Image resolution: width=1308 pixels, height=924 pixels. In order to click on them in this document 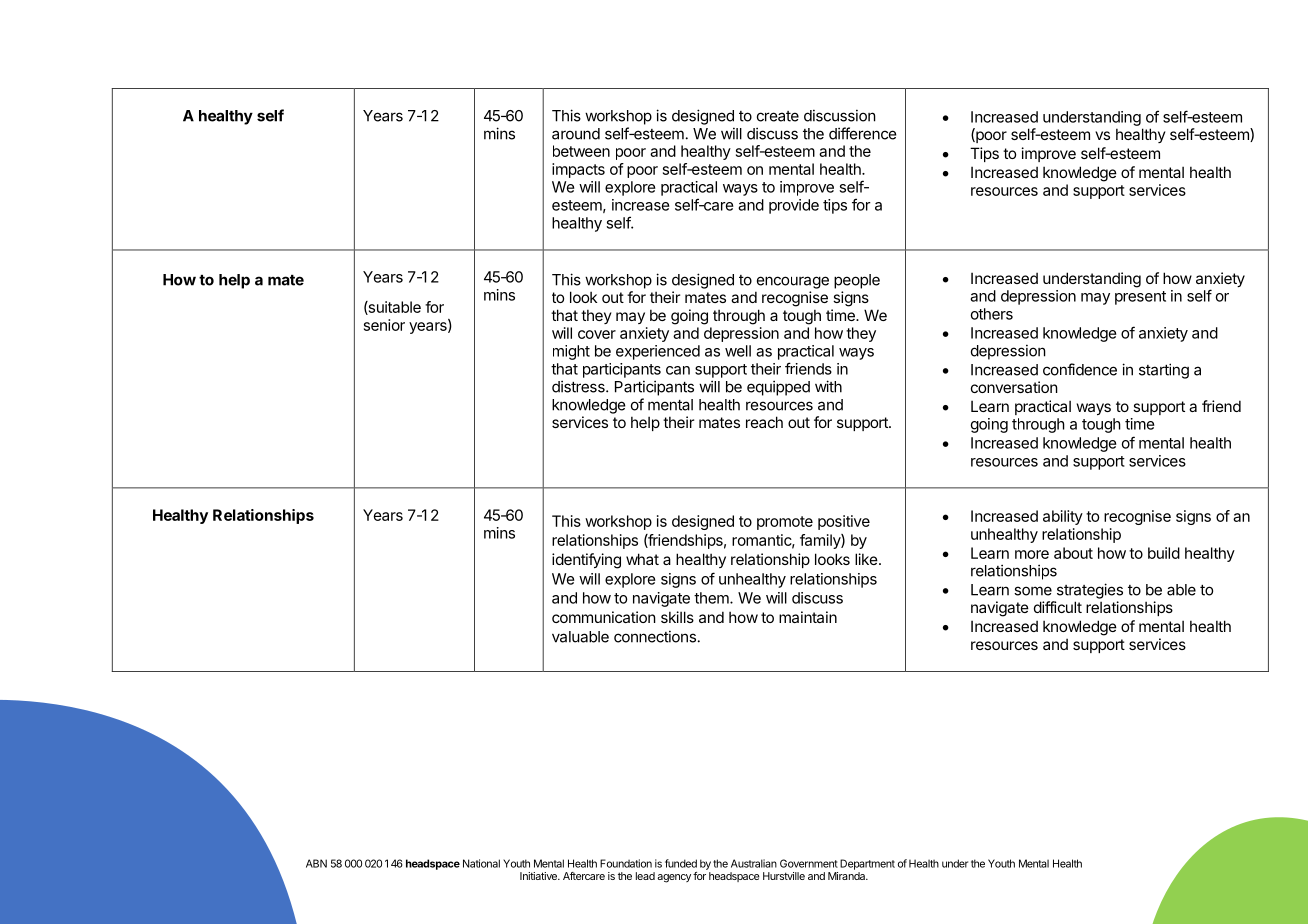, I will do `click(712, 598)`.
